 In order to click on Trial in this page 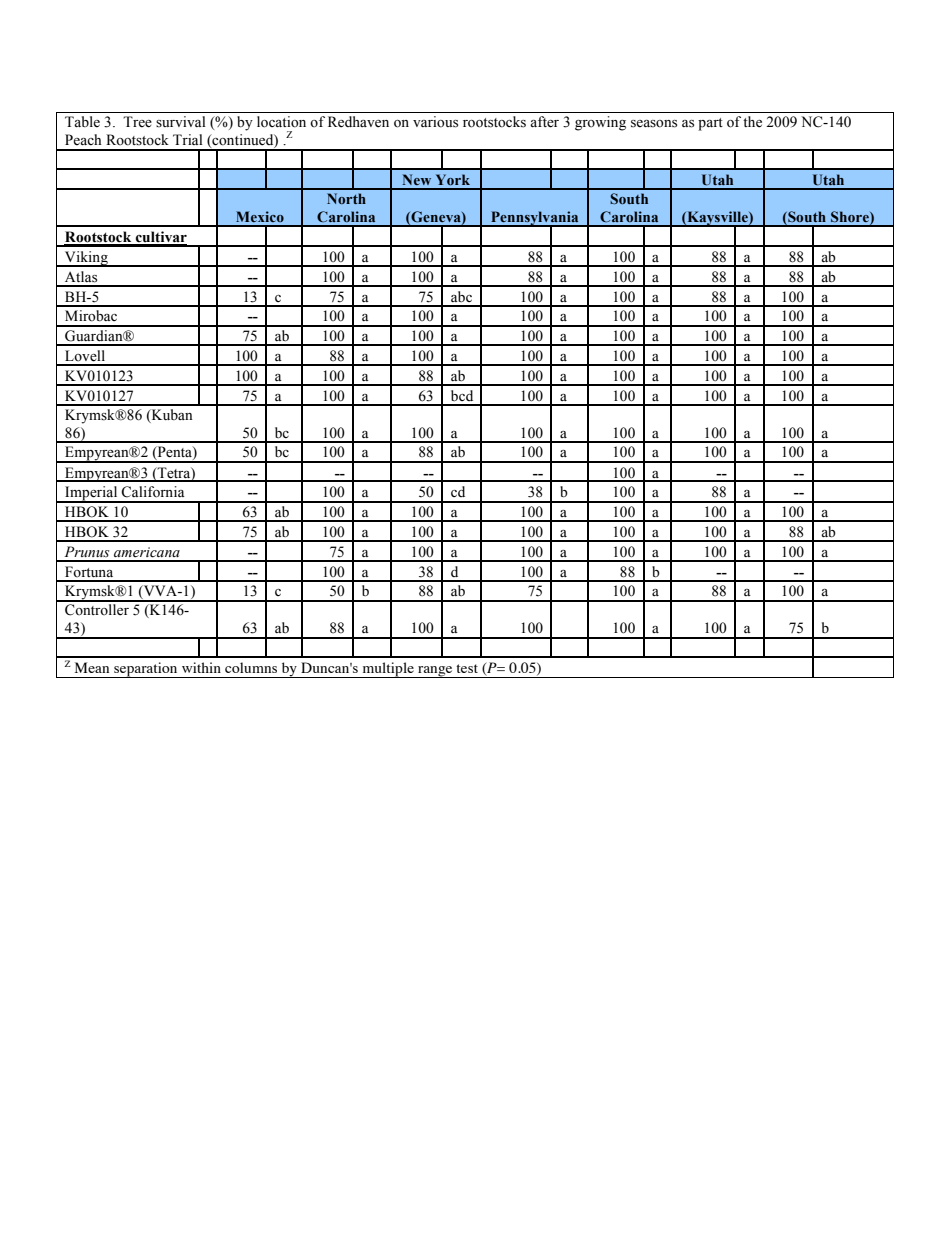, I will do `click(188, 139)`.
